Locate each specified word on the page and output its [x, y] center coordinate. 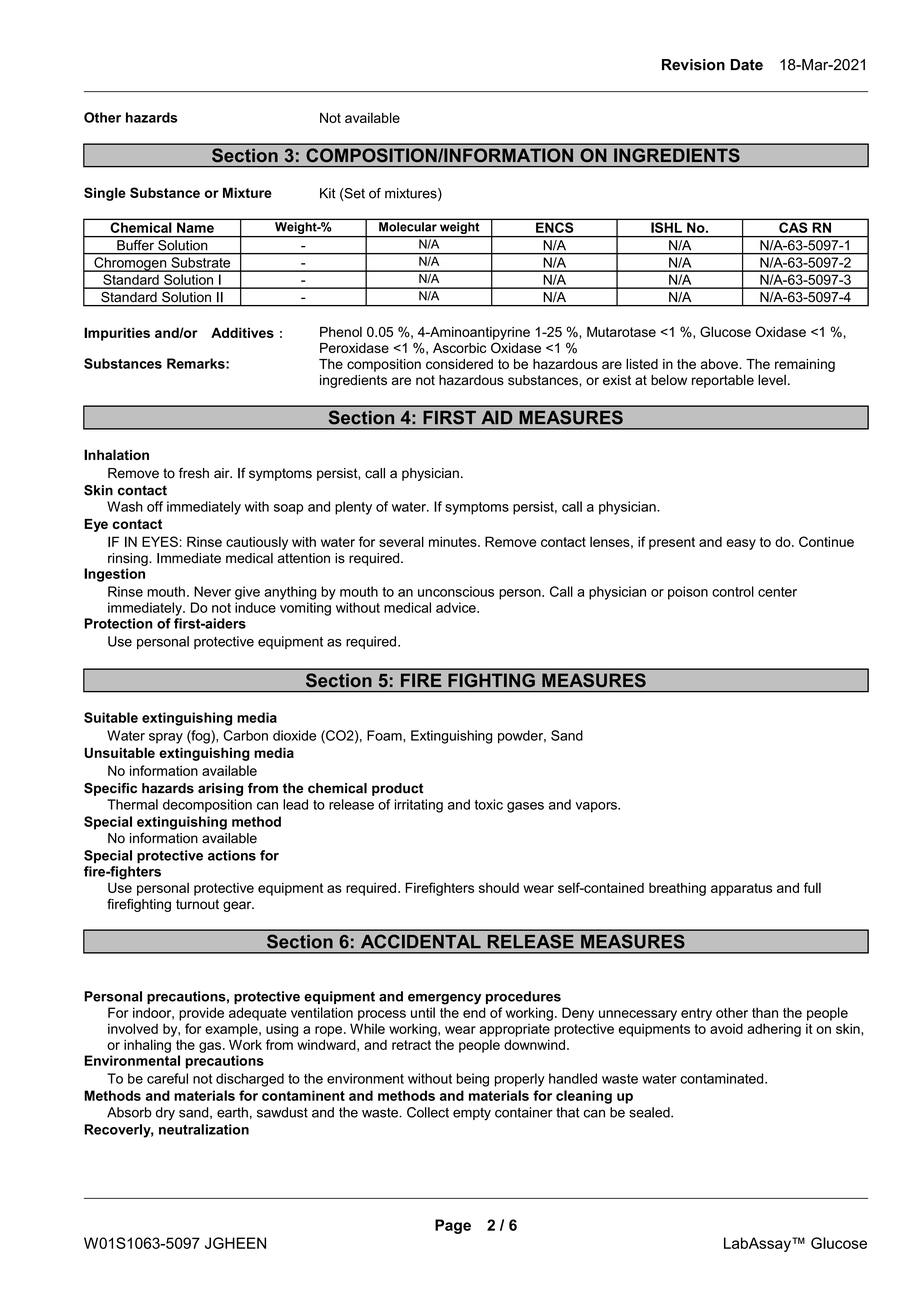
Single [105, 194]
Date [746, 65]
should [499, 887]
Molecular [408, 227]
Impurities [117, 334]
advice [457, 607]
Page [453, 1226]
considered [459, 364]
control [733, 591]
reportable [723, 381]
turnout [197, 904]
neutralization [204, 1129]
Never [212, 591]
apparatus [741, 889]
